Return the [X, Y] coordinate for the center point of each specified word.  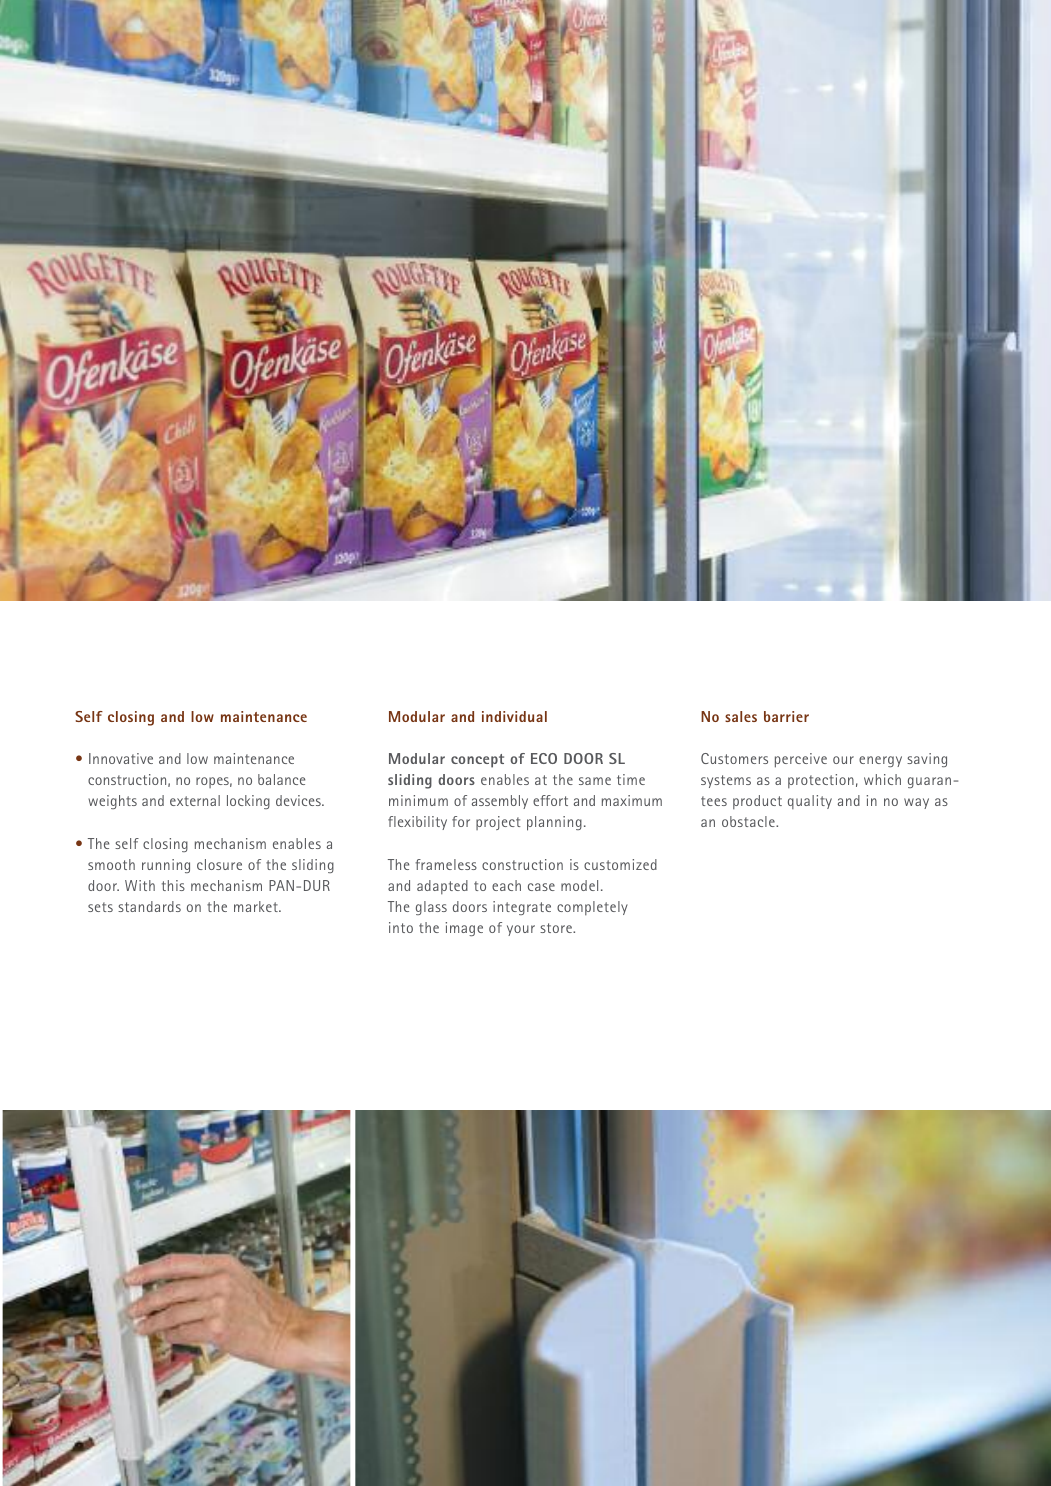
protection [821, 781]
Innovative [121, 758]
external [195, 800]
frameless [446, 864]
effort [550, 800]
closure [219, 864]
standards [149, 906]
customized [620, 864]
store [557, 928]
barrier [786, 716]
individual [514, 716]
